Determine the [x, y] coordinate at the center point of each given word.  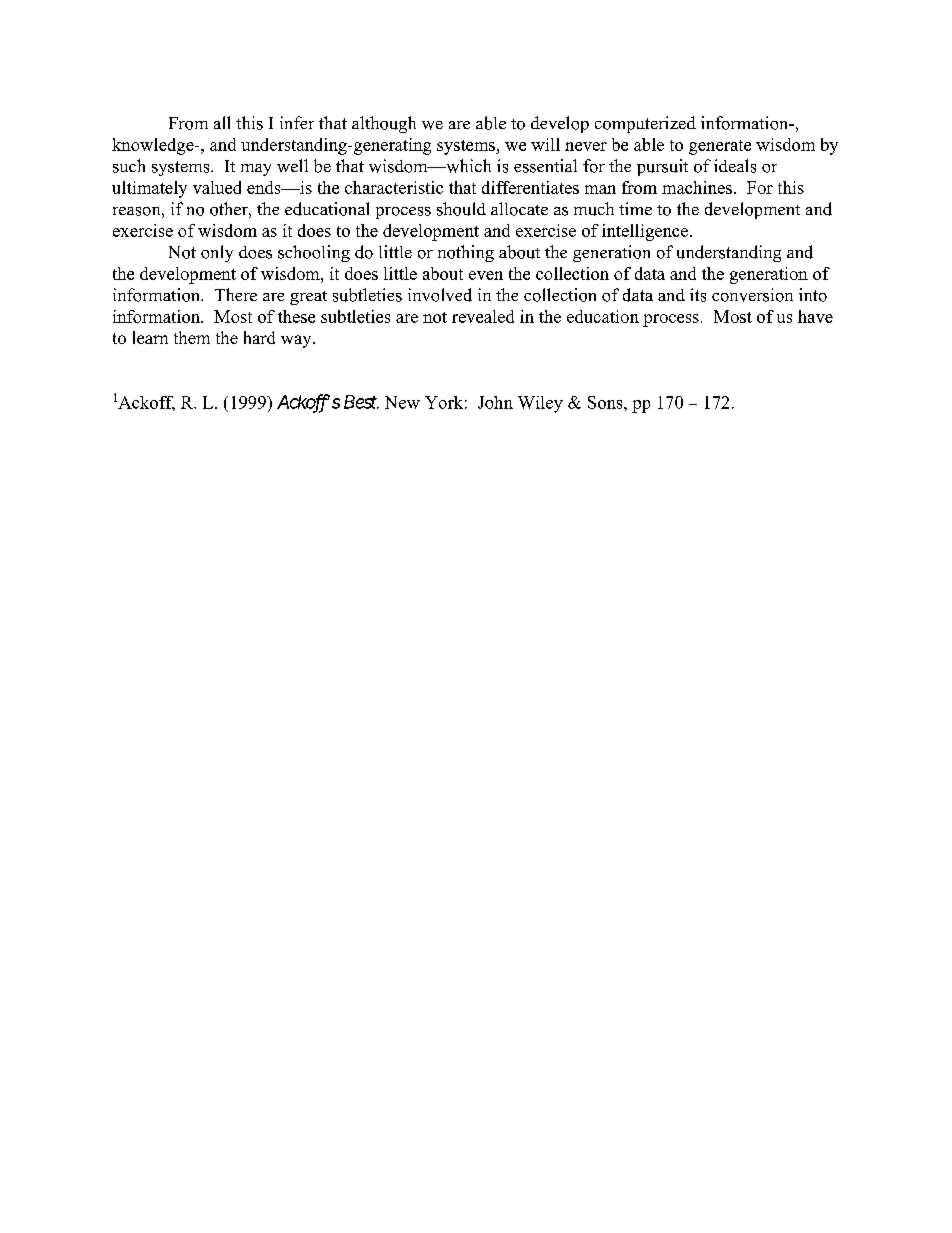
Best [361, 402]
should [461, 209]
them [192, 337]
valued [217, 187]
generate [720, 147]
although [384, 124]
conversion [752, 295]
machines [697, 187]
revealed [483, 316]
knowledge [154, 146]
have [815, 316]
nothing [466, 253]
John [495, 402]
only [217, 253]
